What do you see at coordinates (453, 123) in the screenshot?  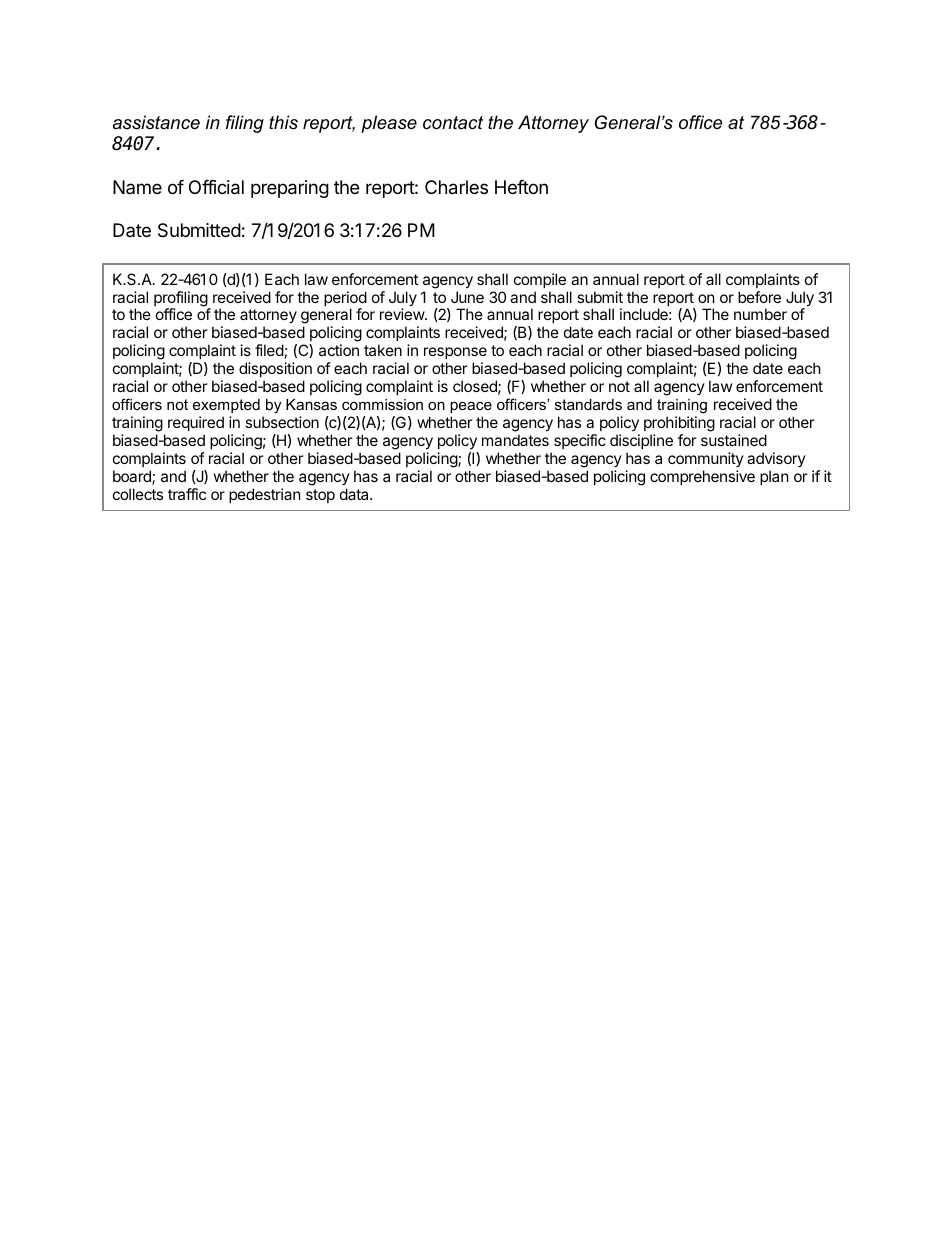 I see `contact` at bounding box center [453, 123].
